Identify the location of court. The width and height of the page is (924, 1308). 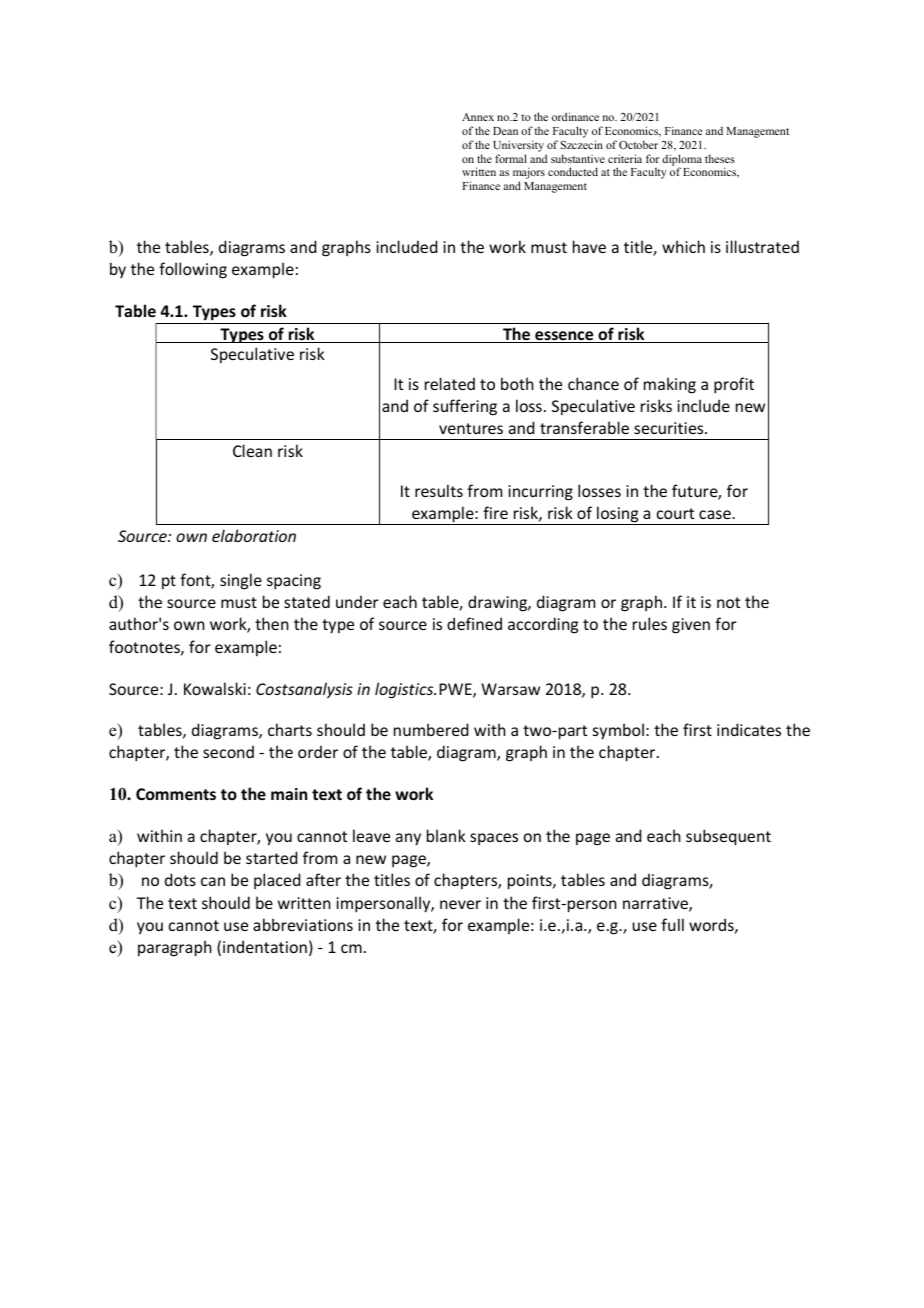
(675, 513).
